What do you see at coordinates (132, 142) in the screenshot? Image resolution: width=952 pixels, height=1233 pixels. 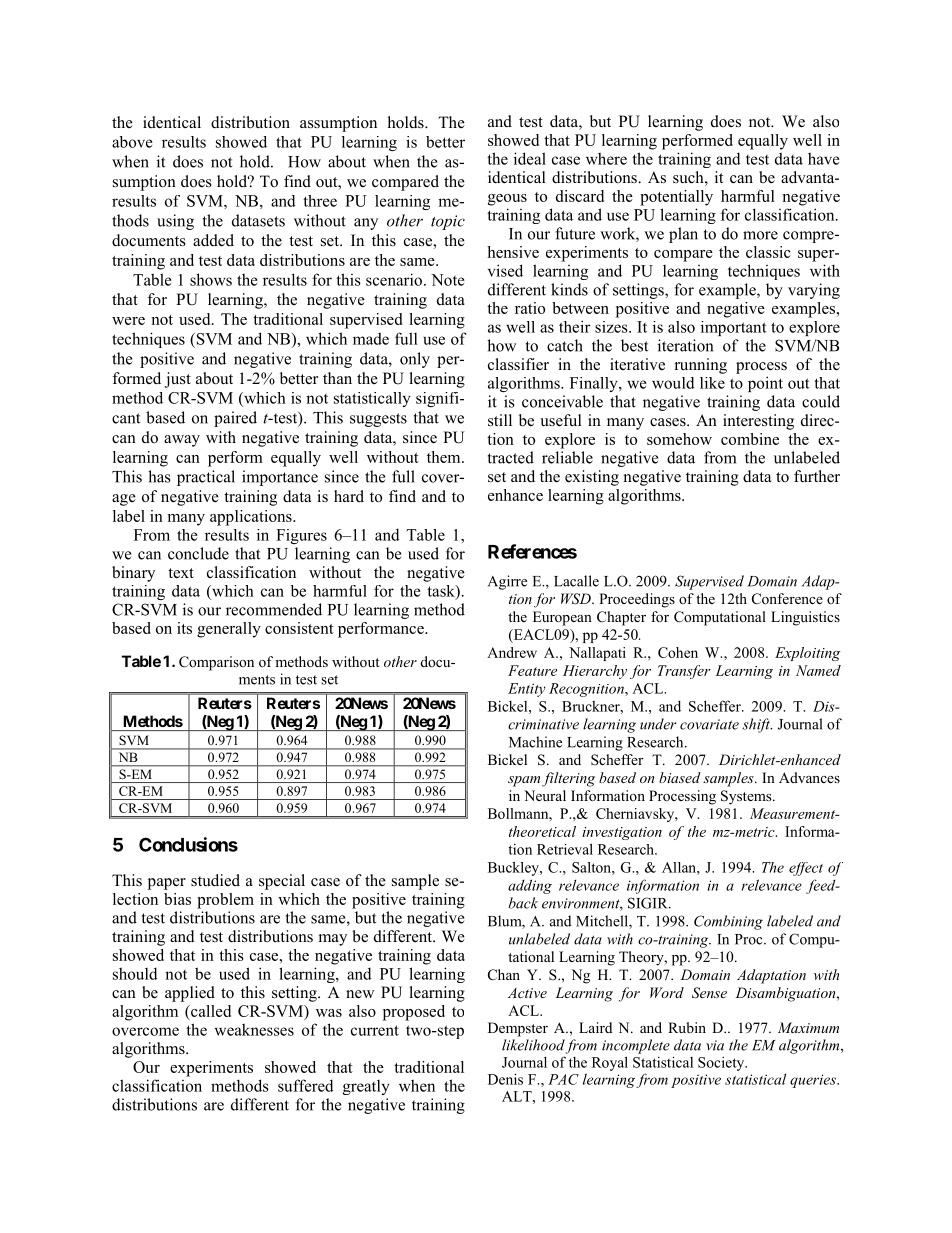 I see `above` at bounding box center [132, 142].
